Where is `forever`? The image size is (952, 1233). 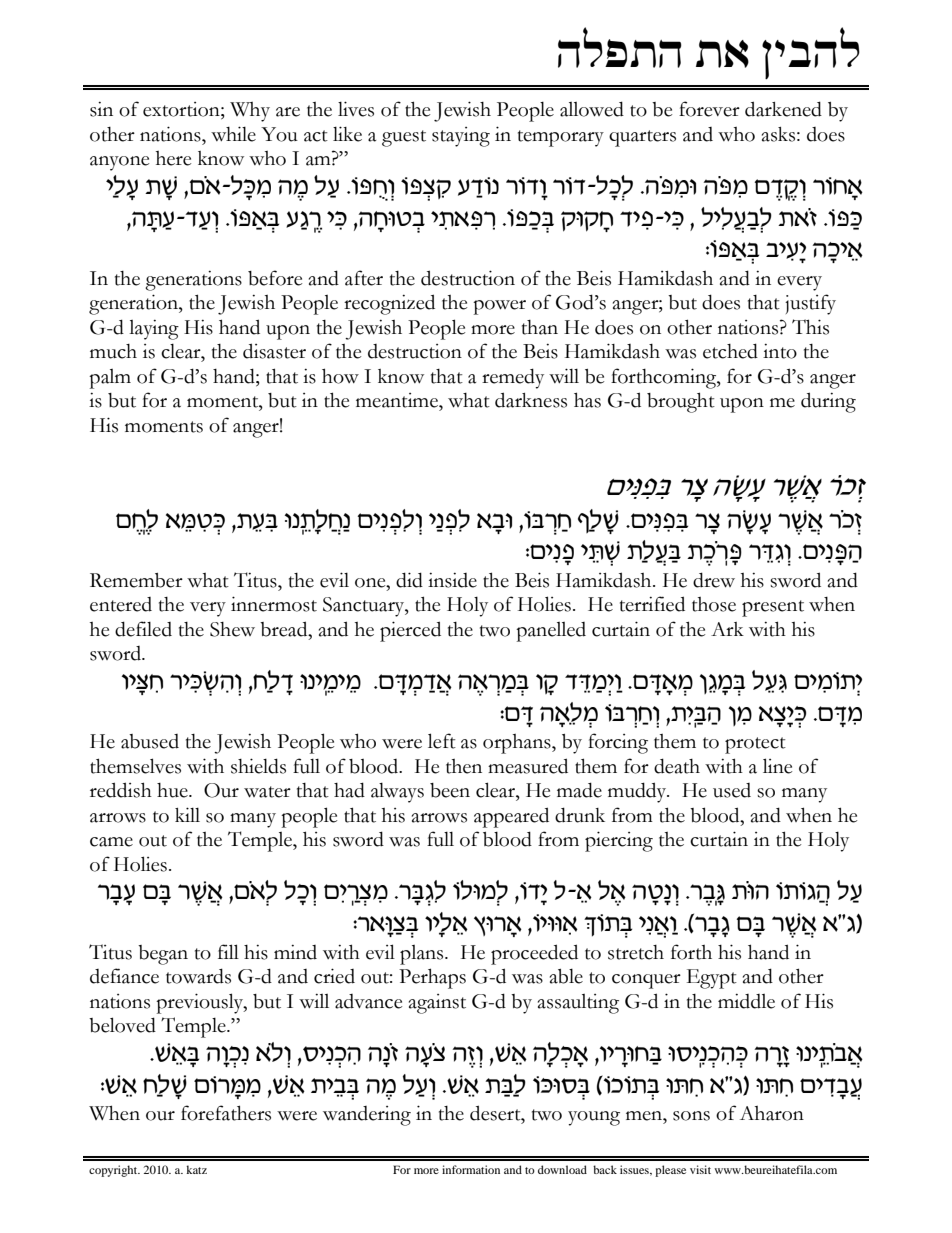
forever is located at coordinates (709, 109).
